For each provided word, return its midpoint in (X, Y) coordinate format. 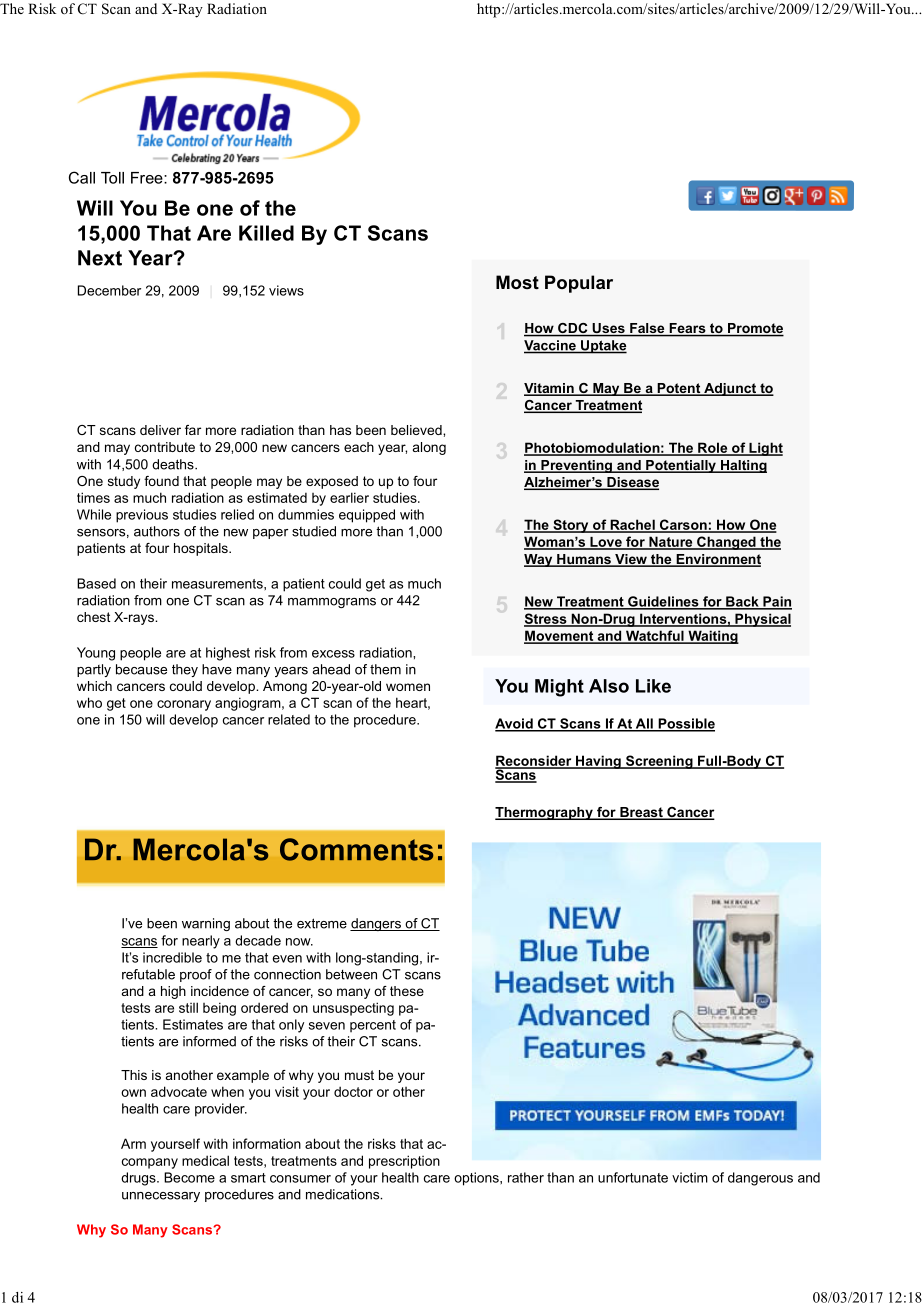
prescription (404, 1162)
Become (189, 1177)
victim (690, 1177)
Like (653, 686)
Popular (579, 284)
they (185, 670)
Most (517, 282)
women (408, 687)
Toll (112, 178)
